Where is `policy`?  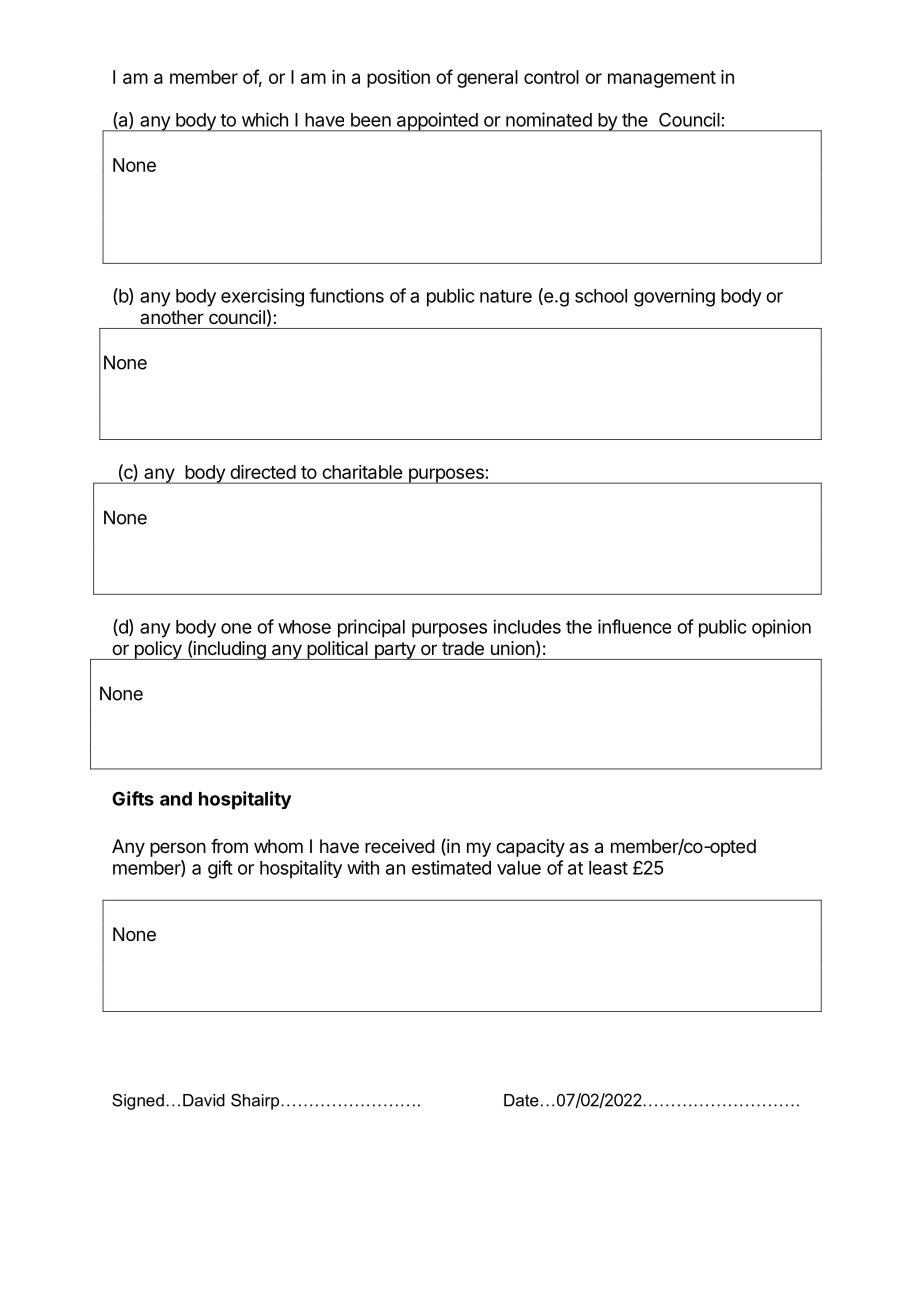 policy is located at coordinates (157, 650).
